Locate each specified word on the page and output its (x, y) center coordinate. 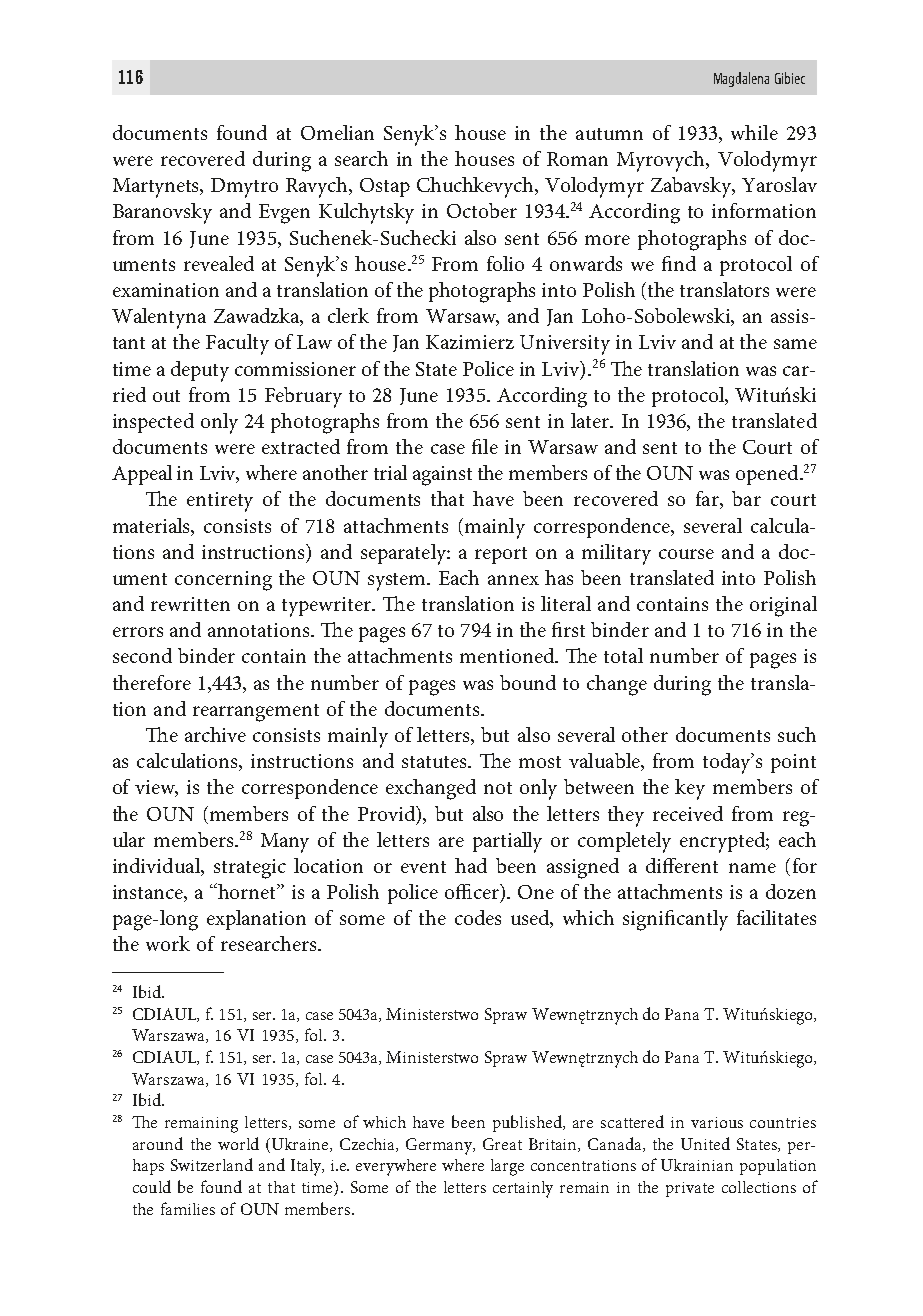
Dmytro (244, 188)
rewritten (190, 604)
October (482, 210)
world (238, 1143)
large (507, 1167)
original (783, 606)
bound (528, 682)
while (754, 132)
